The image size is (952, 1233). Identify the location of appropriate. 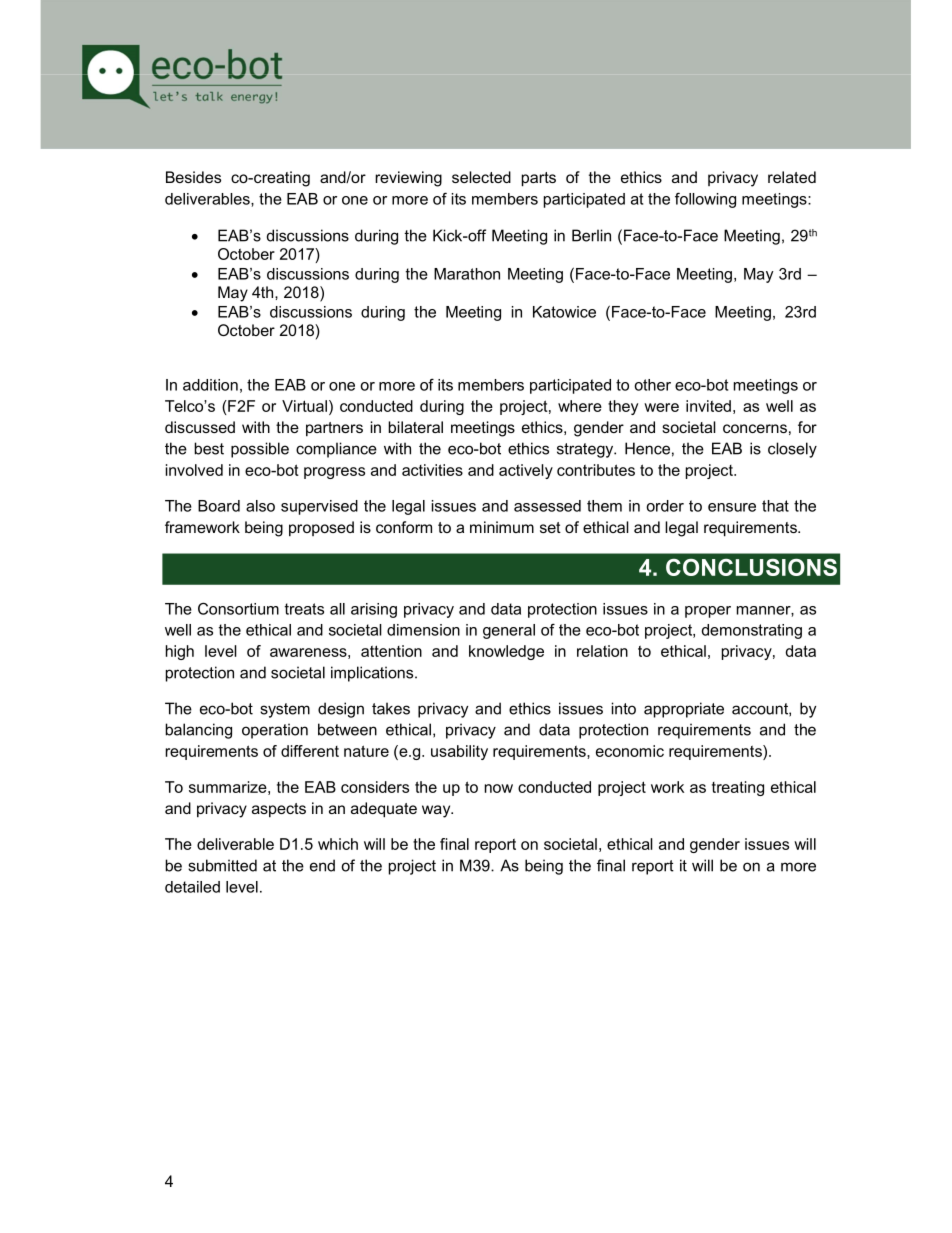
(684, 710).
